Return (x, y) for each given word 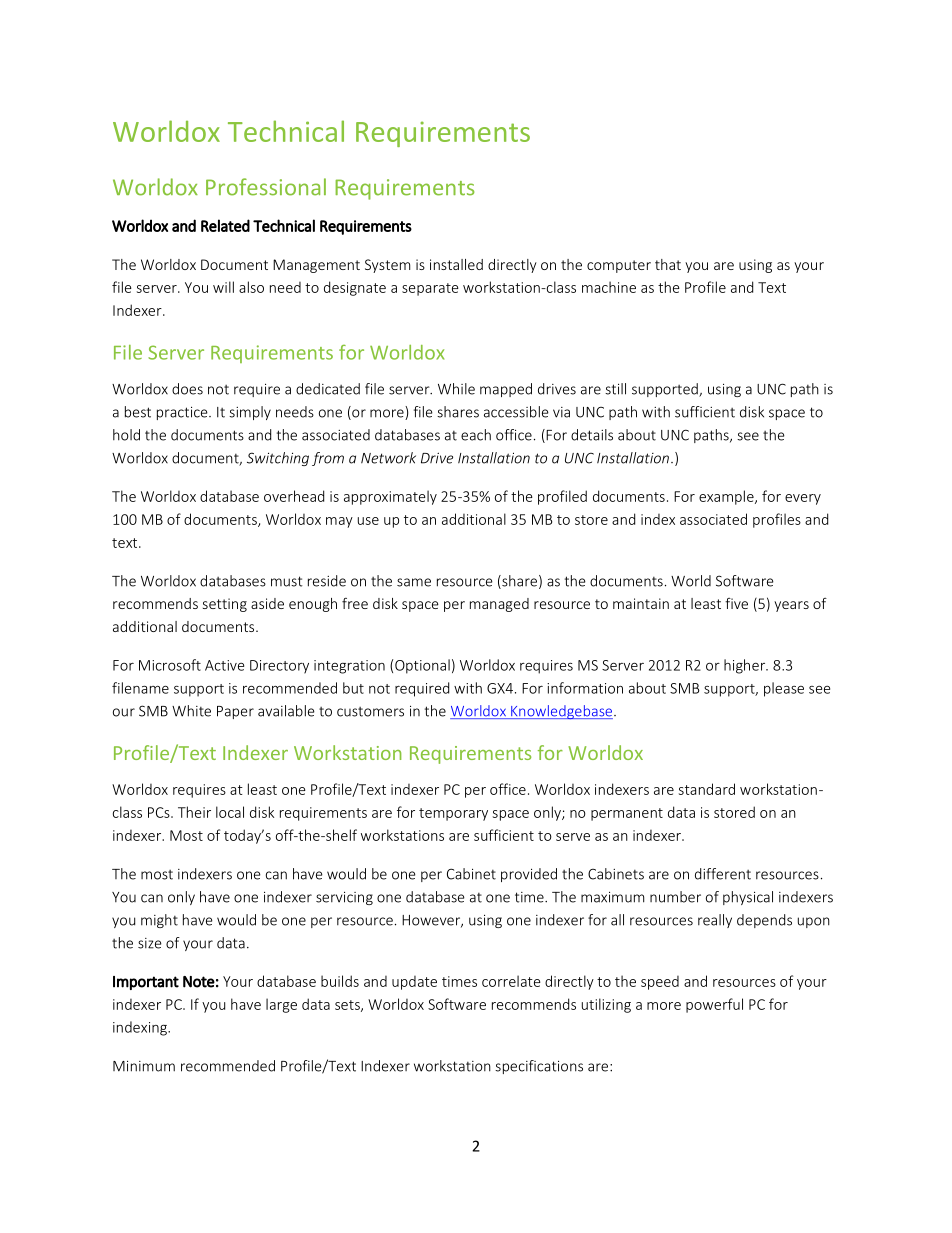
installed (456, 264)
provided (529, 875)
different (723, 874)
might (159, 921)
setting (225, 605)
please (784, 689)
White (191, 711)
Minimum (144, 1066)
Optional (422, 666)
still (615, 389)
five (736, 603)
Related (225, 225)
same (414, 582)
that (668, 264)
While (456, 389)
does (187, 389)
